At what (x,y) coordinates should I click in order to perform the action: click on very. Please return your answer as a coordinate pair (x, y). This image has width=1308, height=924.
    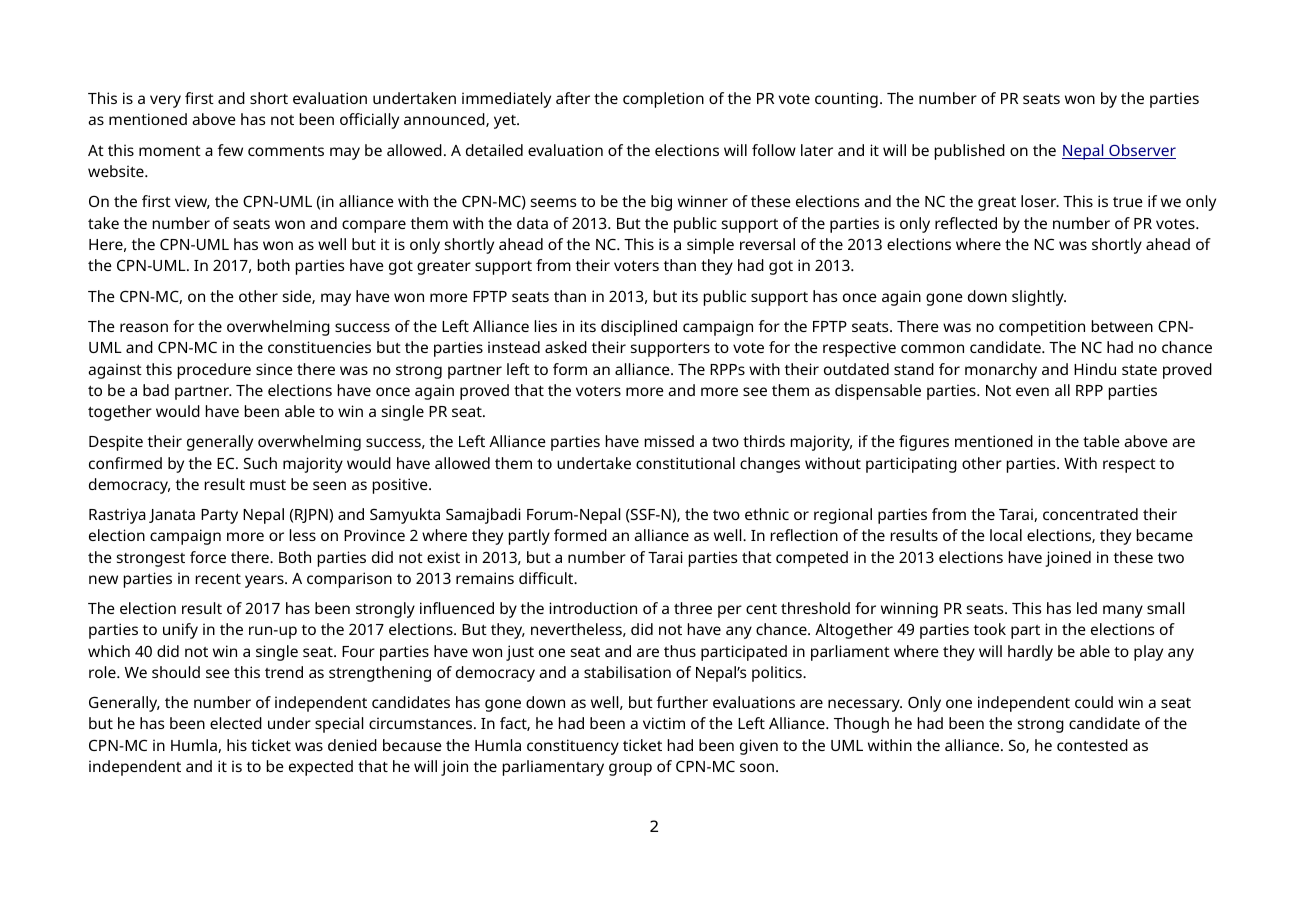
    Looking at the image, I should click on (165, 101).
